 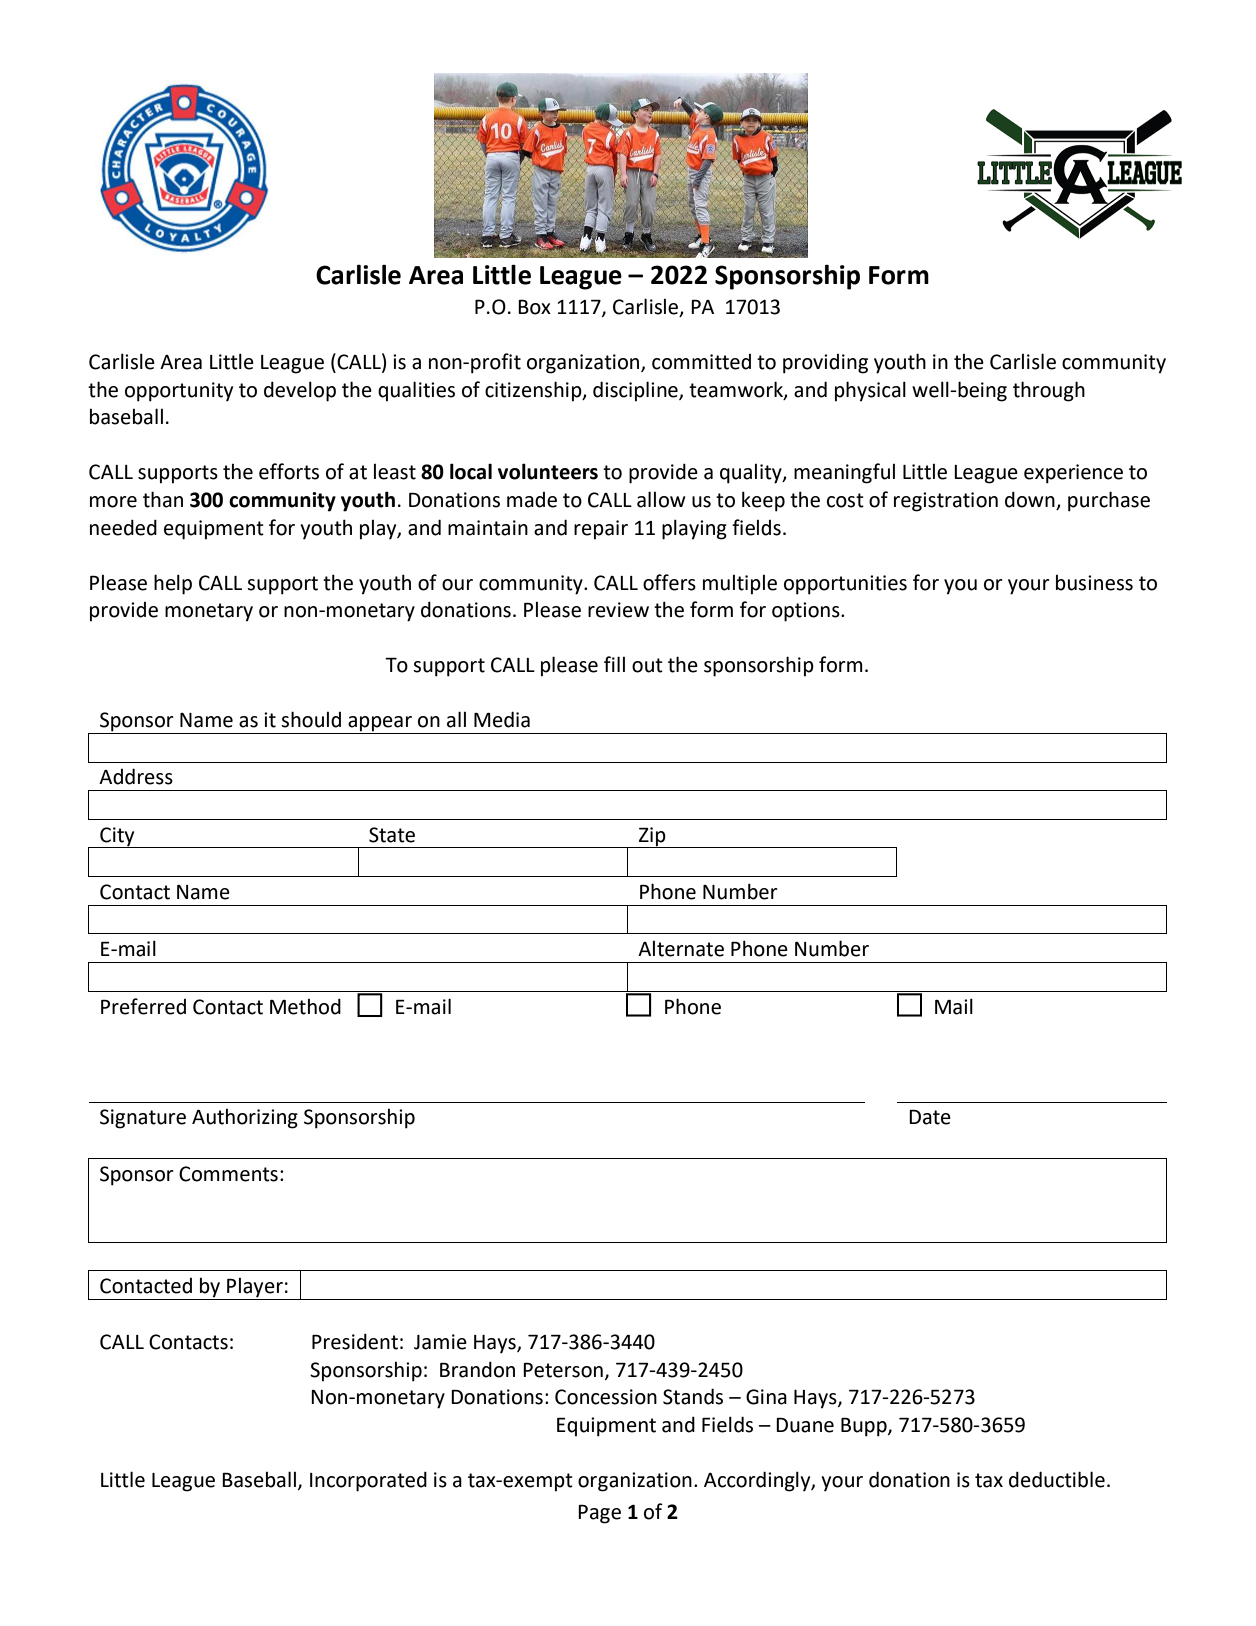 What do you see at coordinates (599, 1514) in the screenshot?
I see `Page` at bounding box center [599, 1514].
